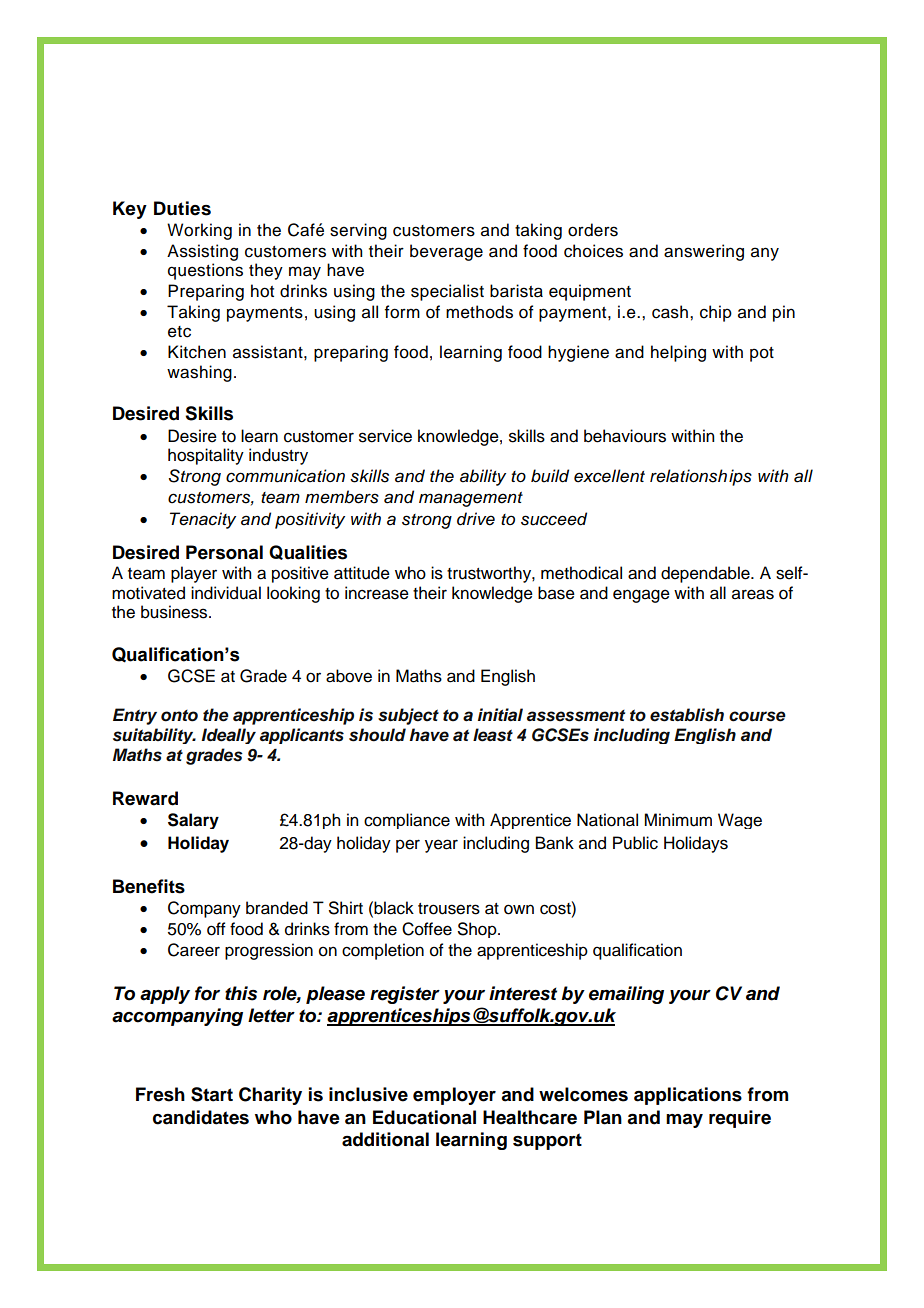  Describe the element at coordinates (441, 846) in the document. I see `year` at that location.
